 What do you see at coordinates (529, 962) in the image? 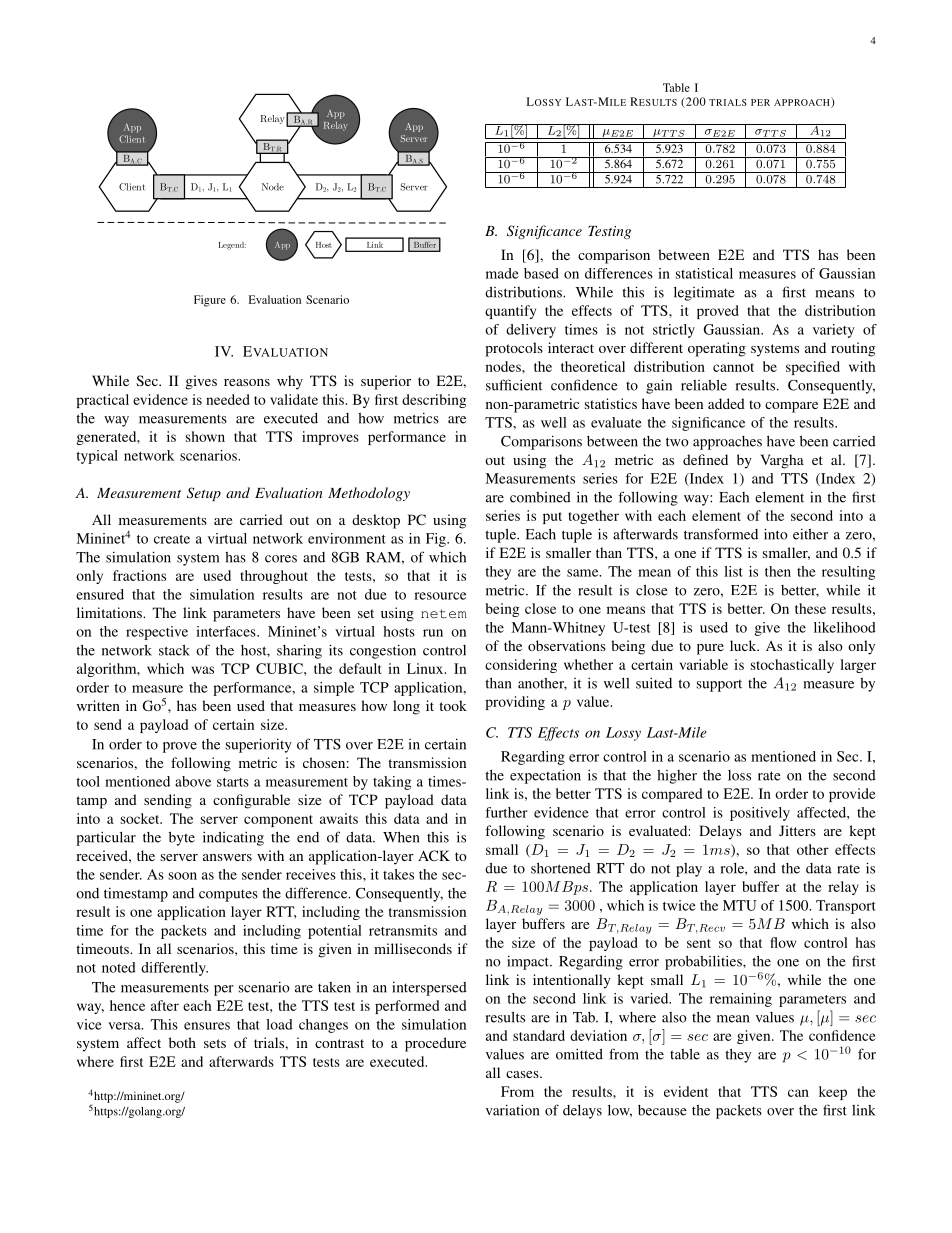
I see `impact` at bounding box center [529, 962].
